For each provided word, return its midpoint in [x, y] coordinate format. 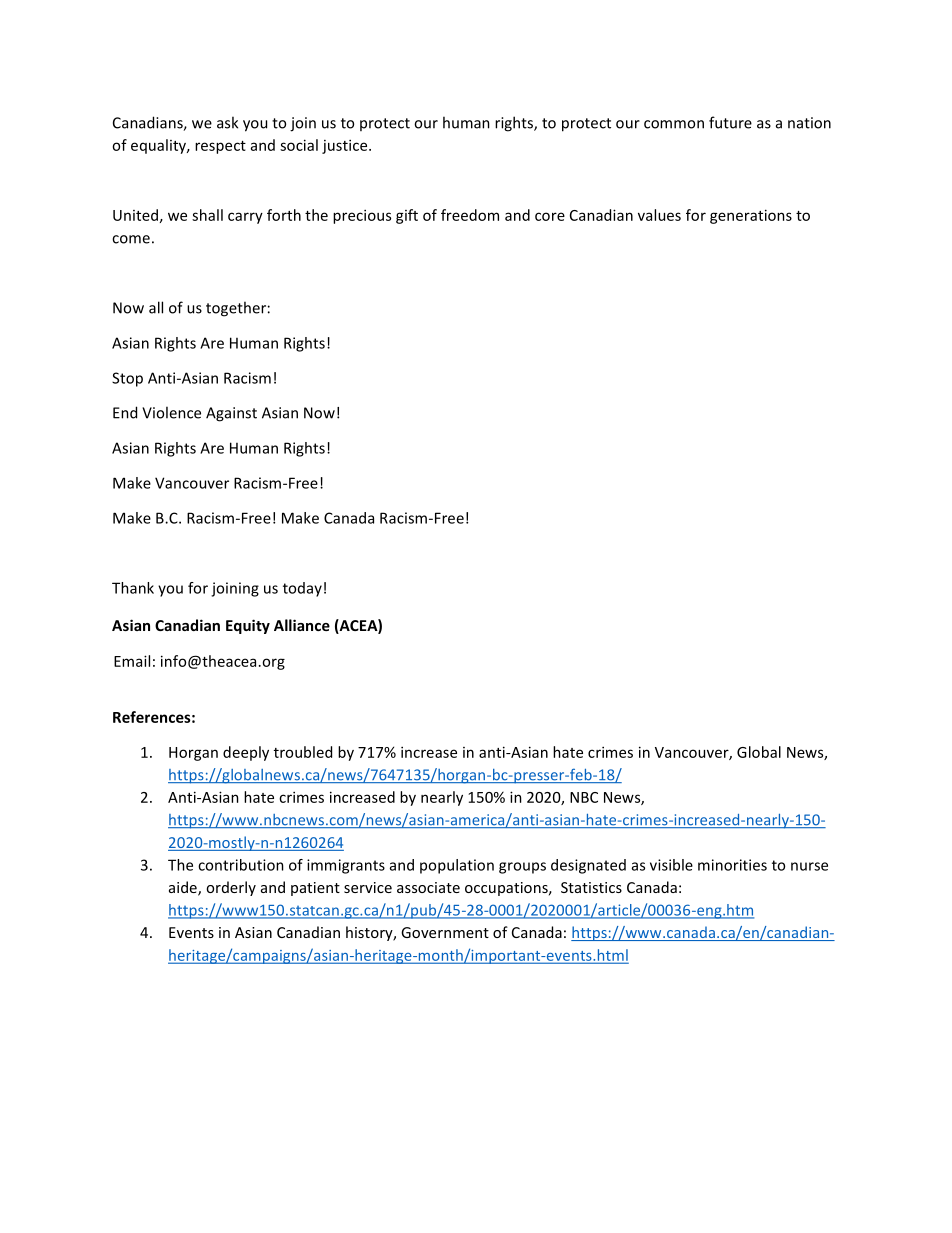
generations [751, 216]
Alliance [302, 625]
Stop [127, 379]
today [302, 589]
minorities [732, 865]
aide [184, 888]
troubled [303, 752]
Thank [133, 588]
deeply [246, 753]
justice [346, 146]
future [730, 122]
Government [445, 932]
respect [220, 147]
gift [407, 216]
